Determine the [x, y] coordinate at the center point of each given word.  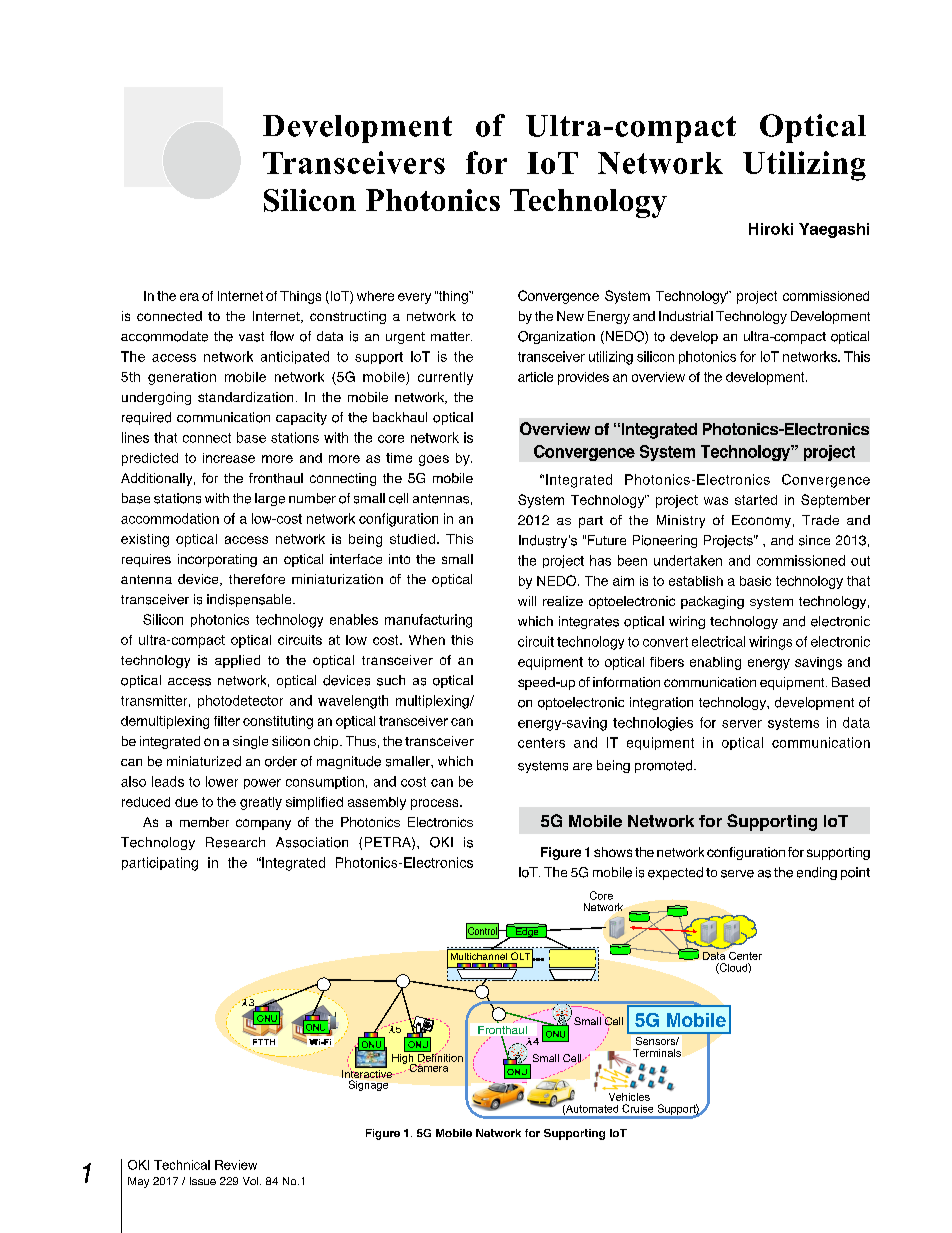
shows [613, 852]
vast [251, 337]
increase [229, 458]
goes [434, 460]
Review [236, 1165]
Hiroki [771, 229]
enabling [715, 663]
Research [235, 842]
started [756, 500]
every [414, 298]
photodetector [240, 701]
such [391, 680]
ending [817, 873]
